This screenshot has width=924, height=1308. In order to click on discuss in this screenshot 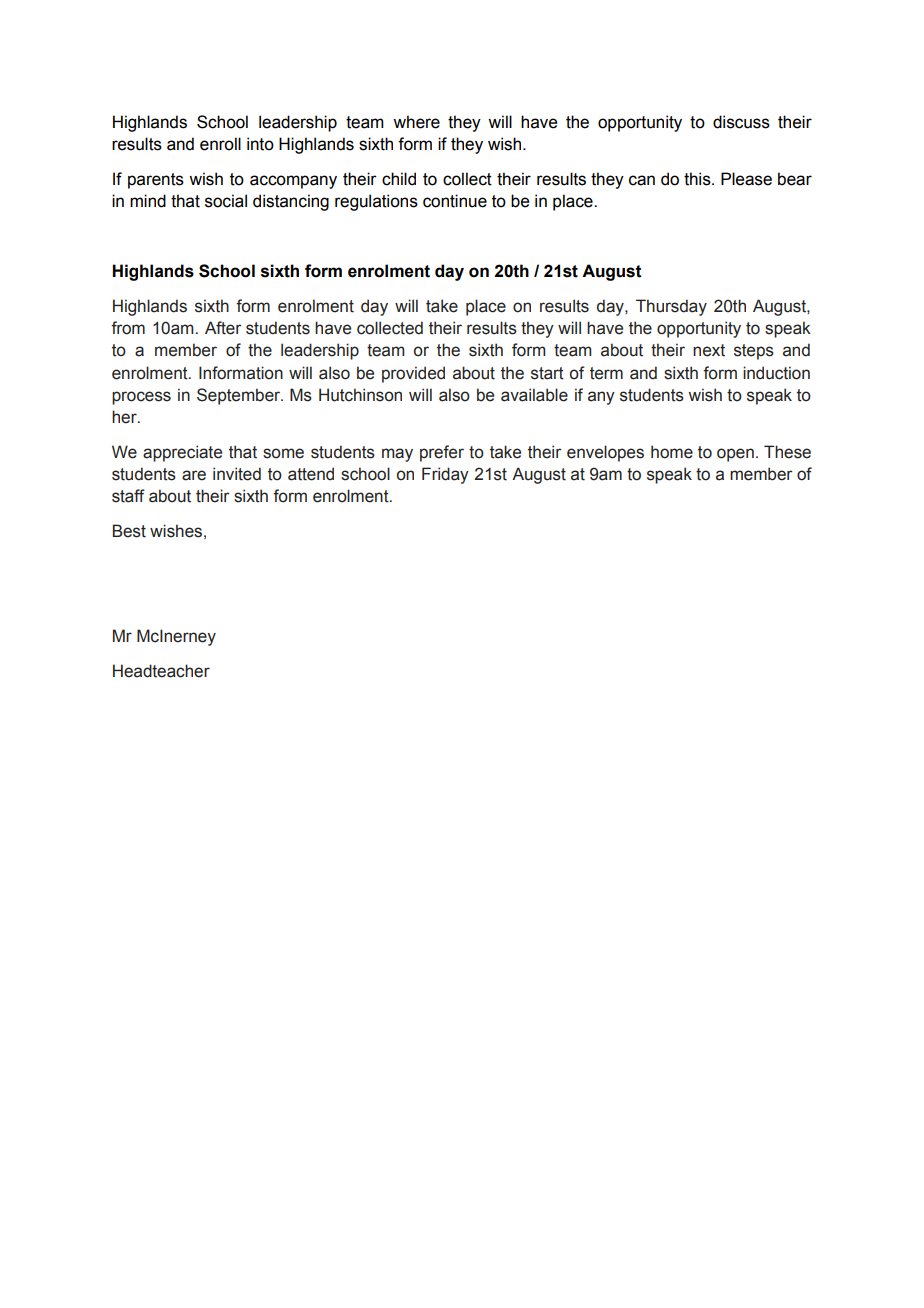, I will do `click(741, 122)`.
